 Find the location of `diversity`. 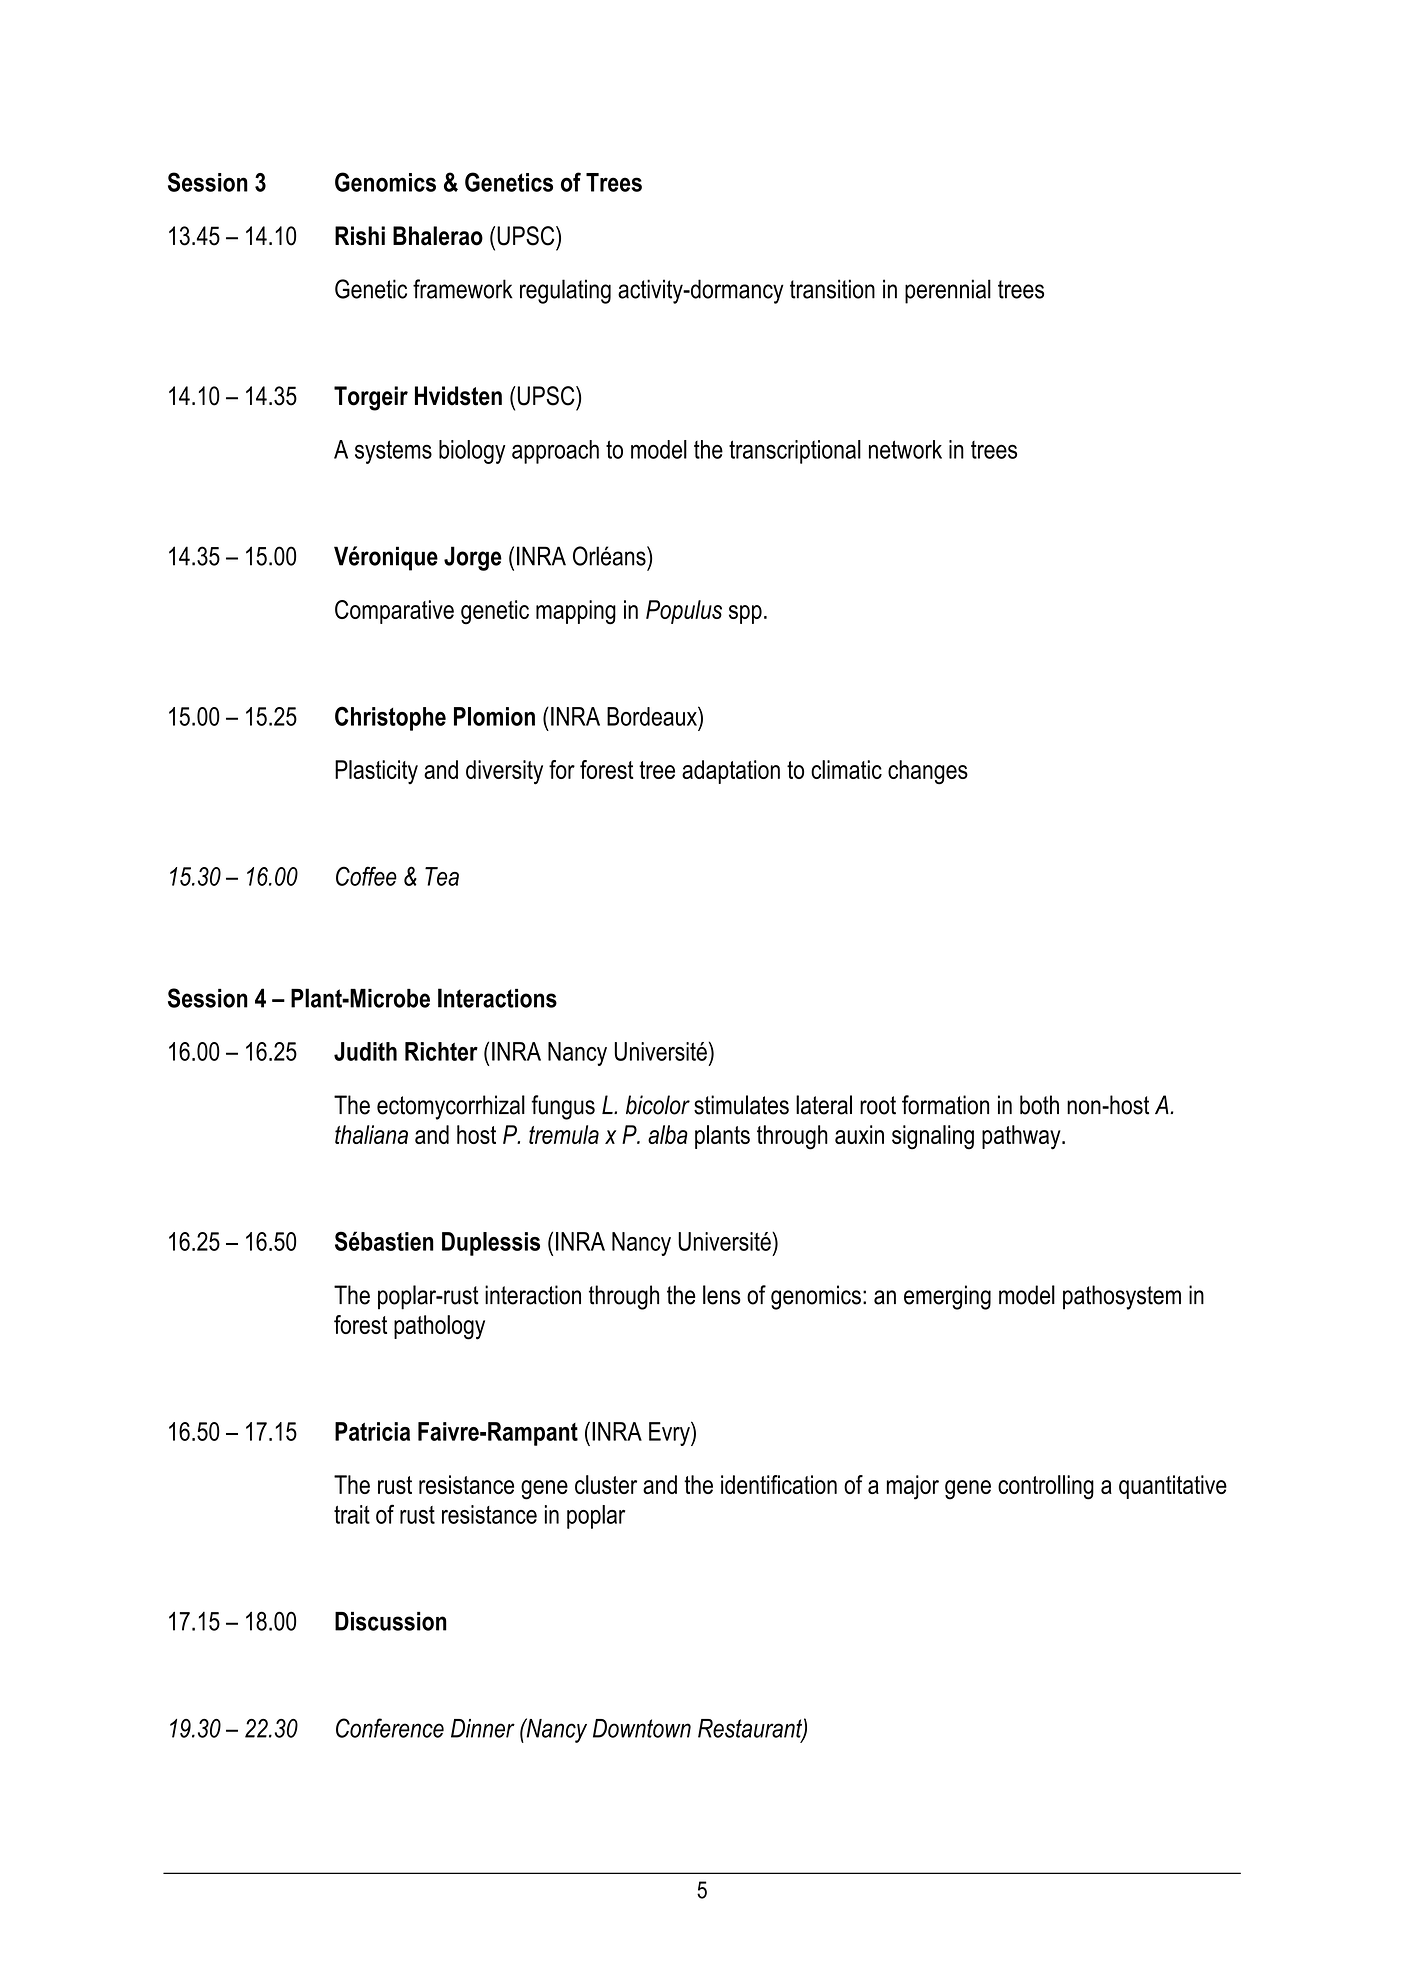

diversity is located at coordinates (504, 772).
